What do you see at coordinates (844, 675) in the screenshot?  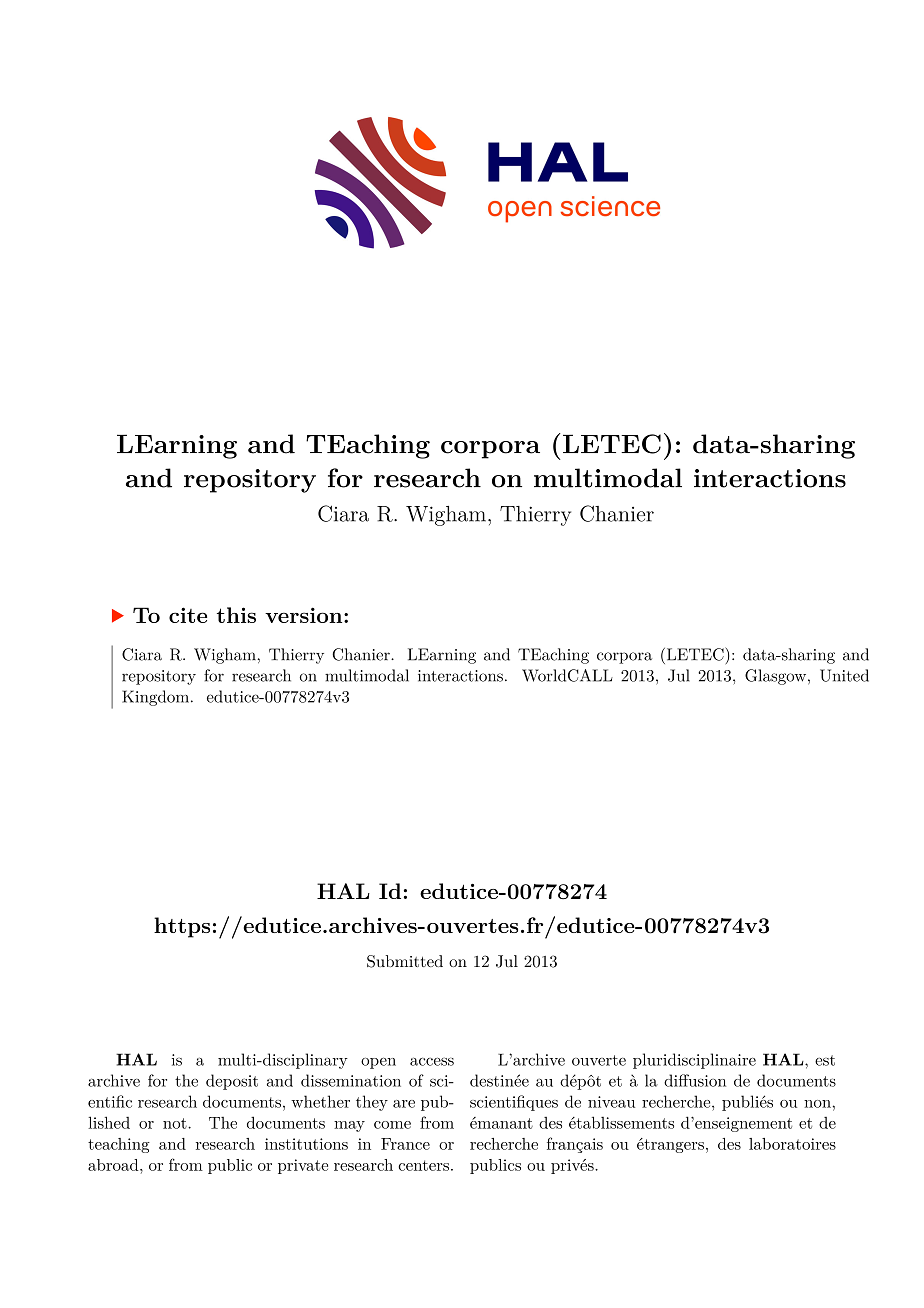 I see `United` at bounding box center [844, 675].
